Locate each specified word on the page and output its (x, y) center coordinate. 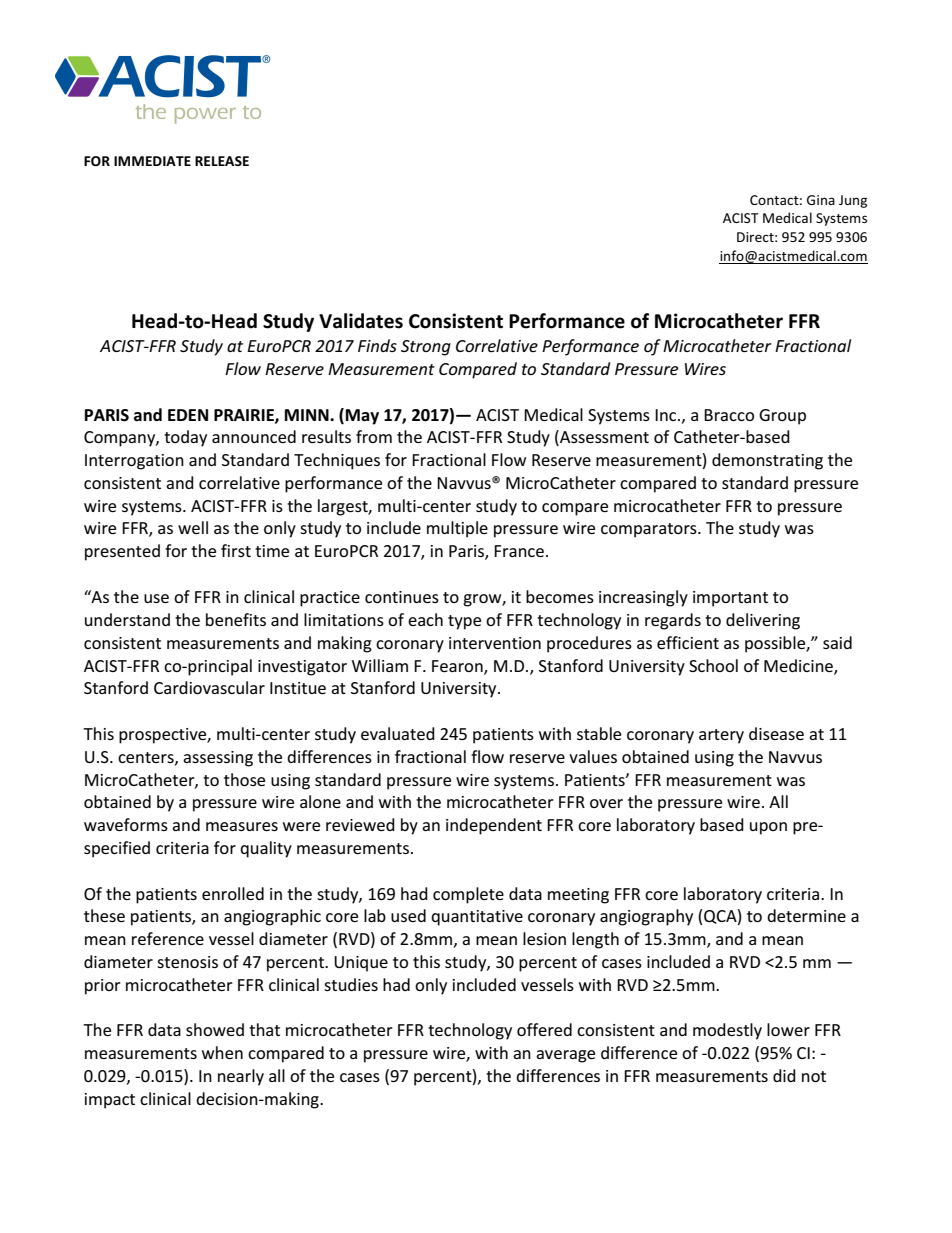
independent (494, 826)
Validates (361, 321)
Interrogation (134, 462)
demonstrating (767, 461)
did (784, 1075)
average (565, 1056)
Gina (821, 200)
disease (776, 733)
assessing (218, 759)
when (222, 1052)
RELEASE (222, 161)
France (519, 551)
